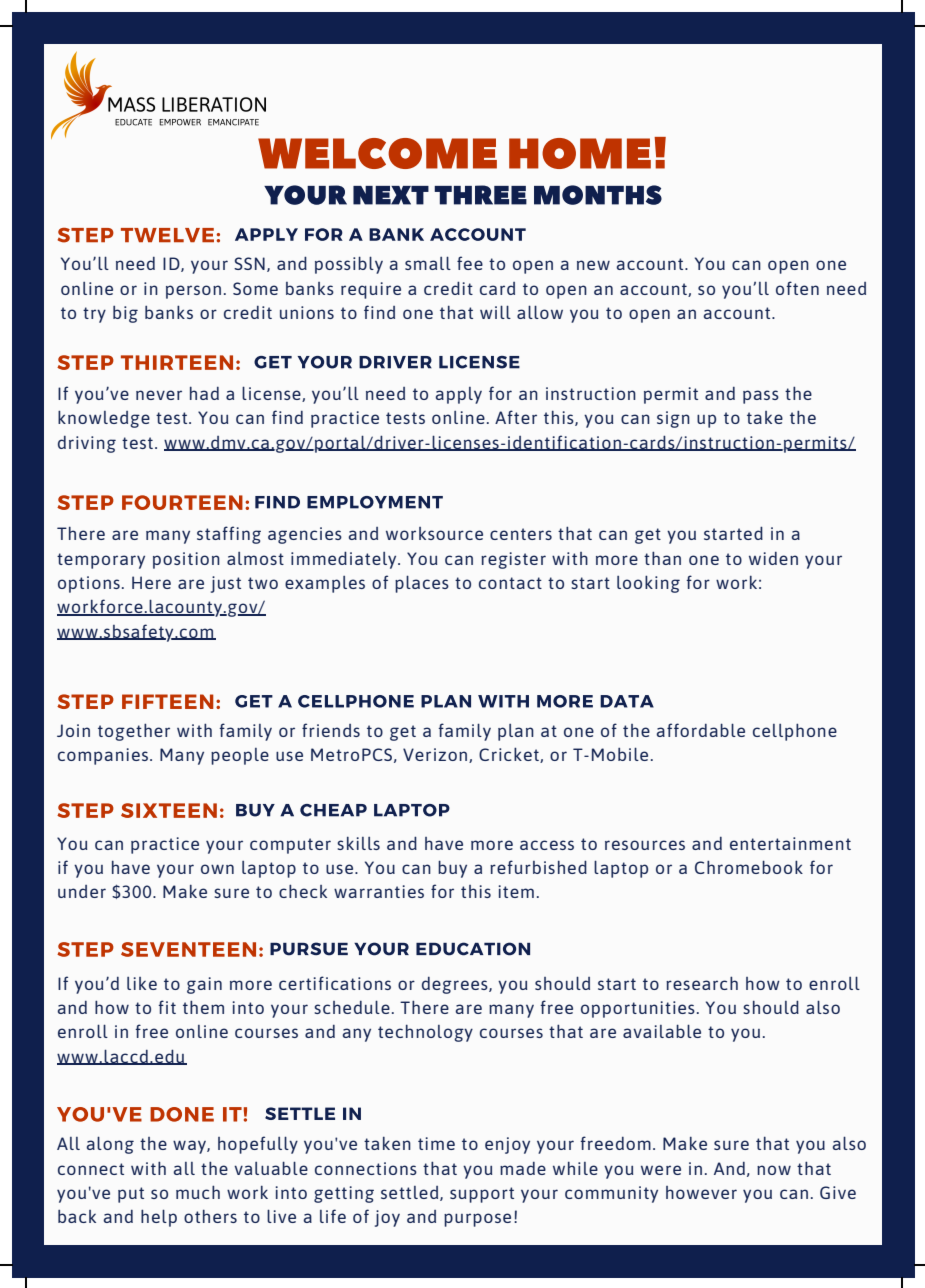 This document has width=925, height=1288. I want to click on Verizon, so click(436, 755).
